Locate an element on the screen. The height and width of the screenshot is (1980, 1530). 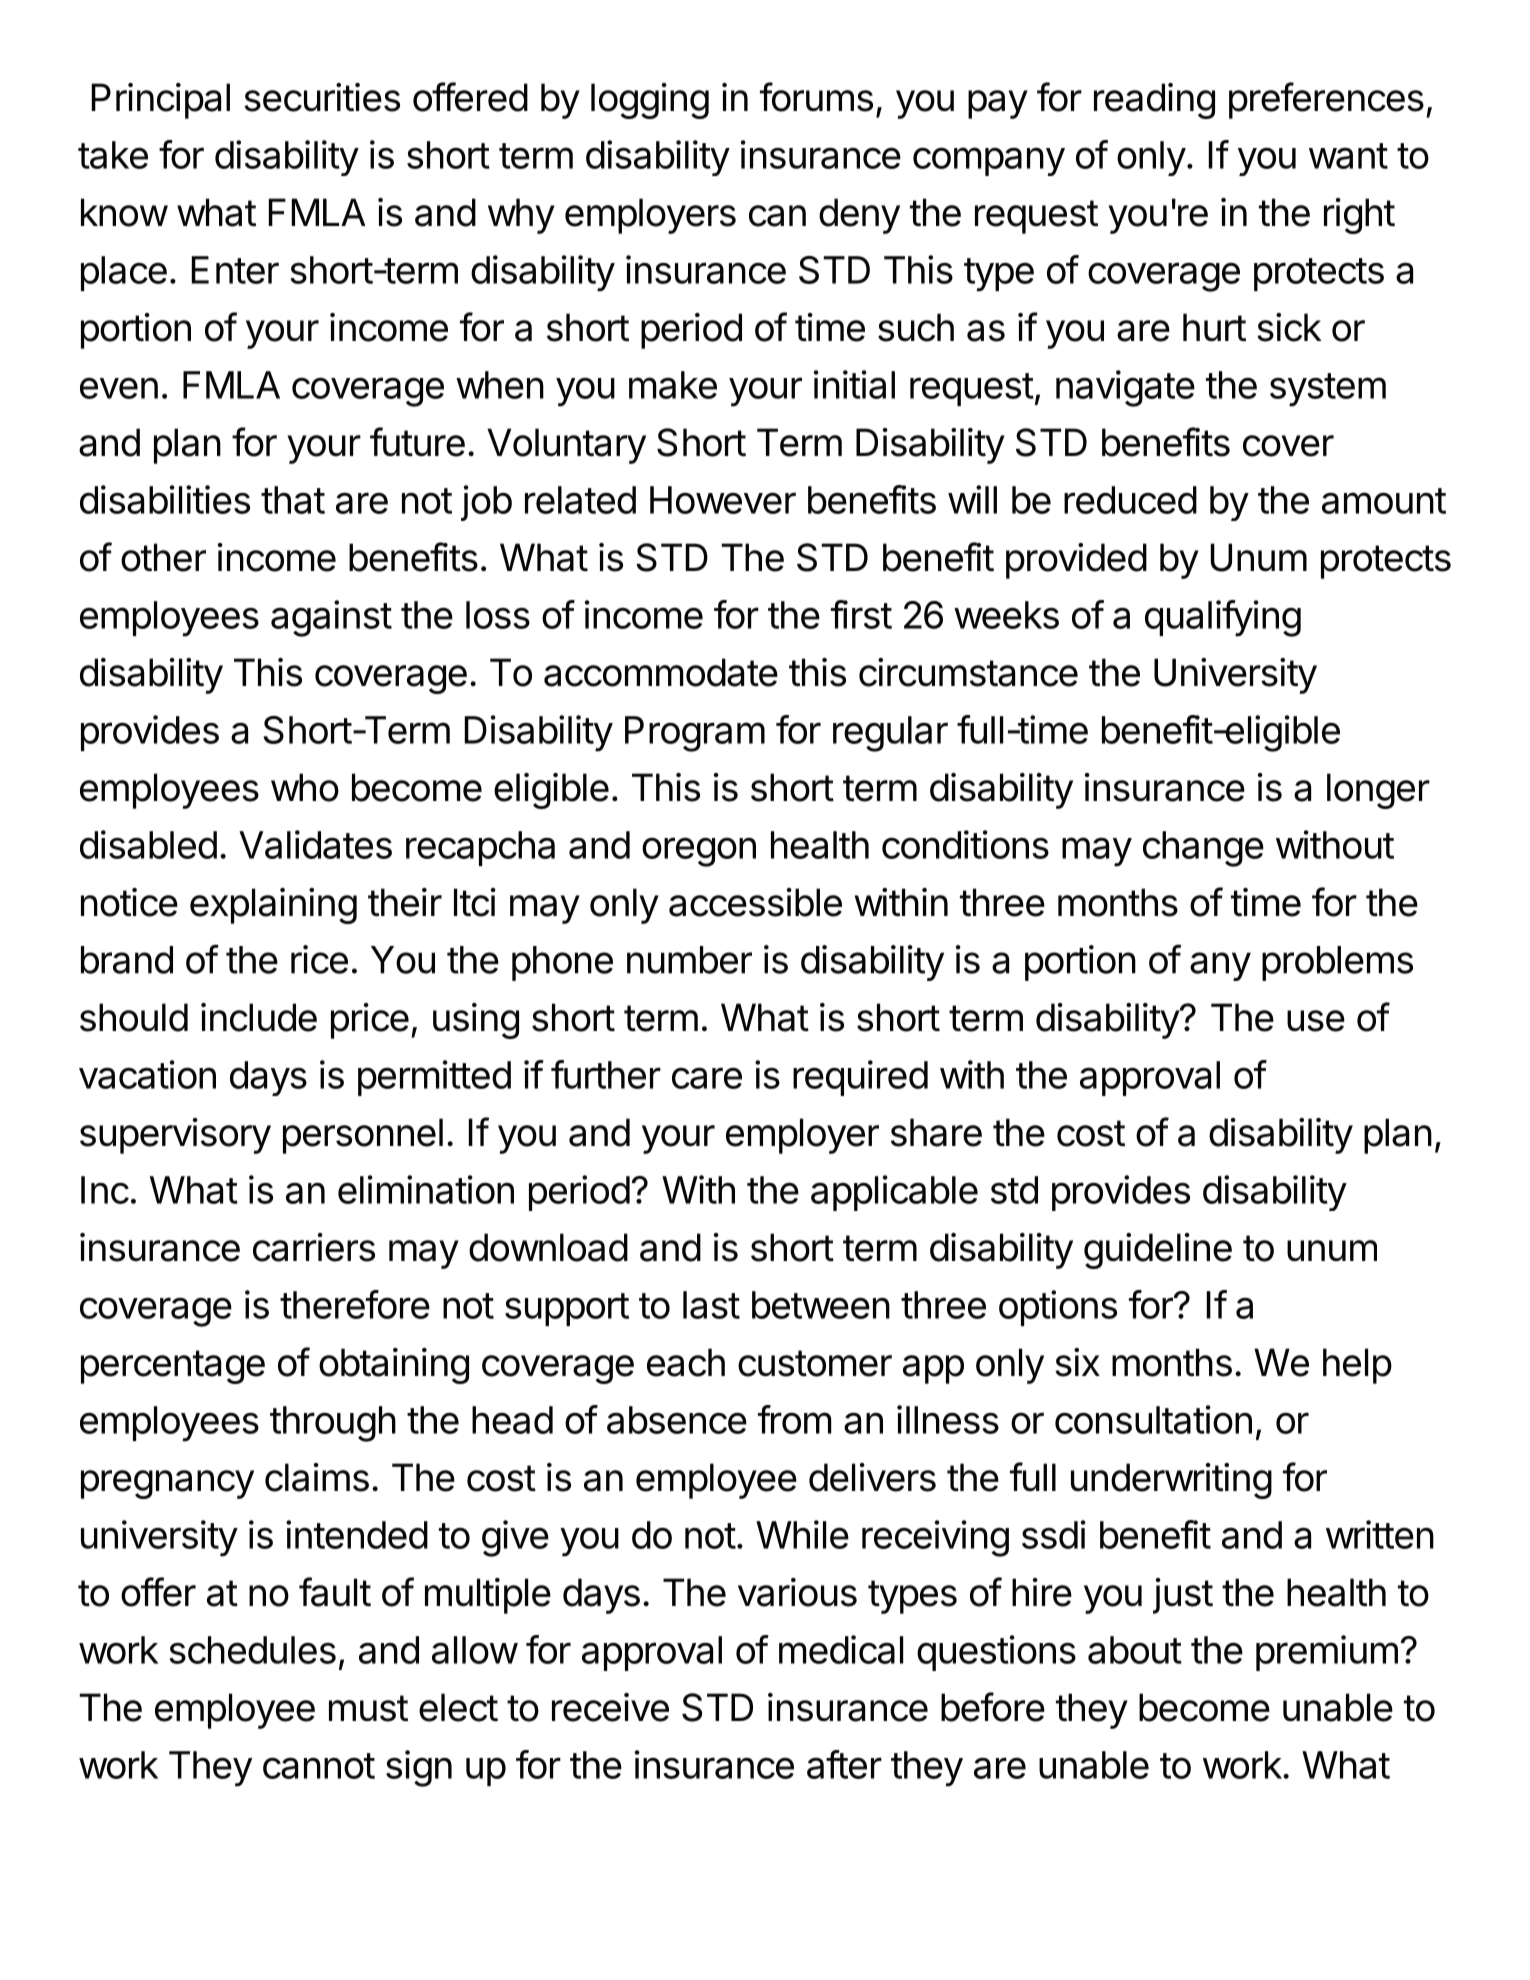
securities is located at coordinates (322, 97).
